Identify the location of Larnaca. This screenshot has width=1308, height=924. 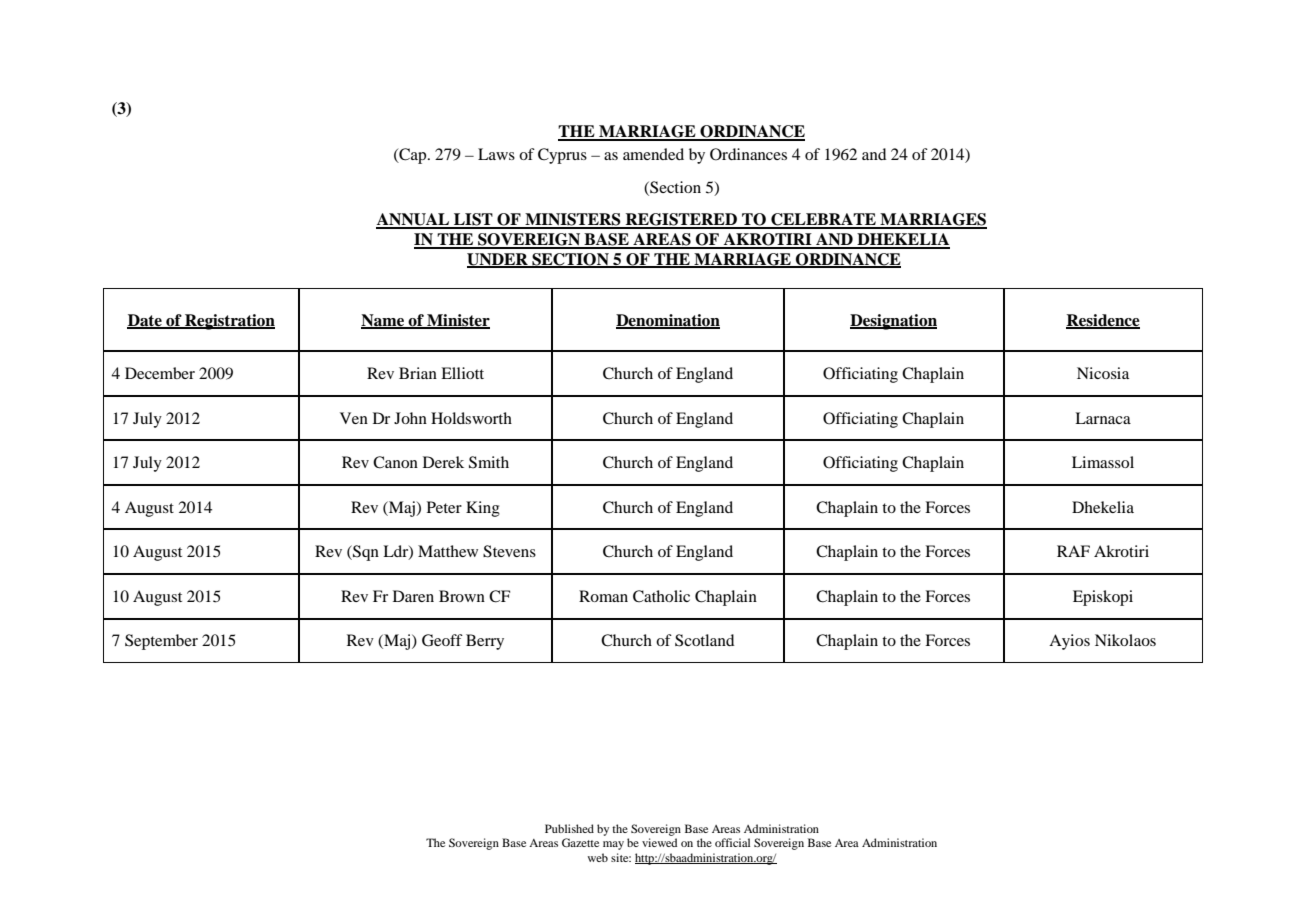
(1103, 418).
